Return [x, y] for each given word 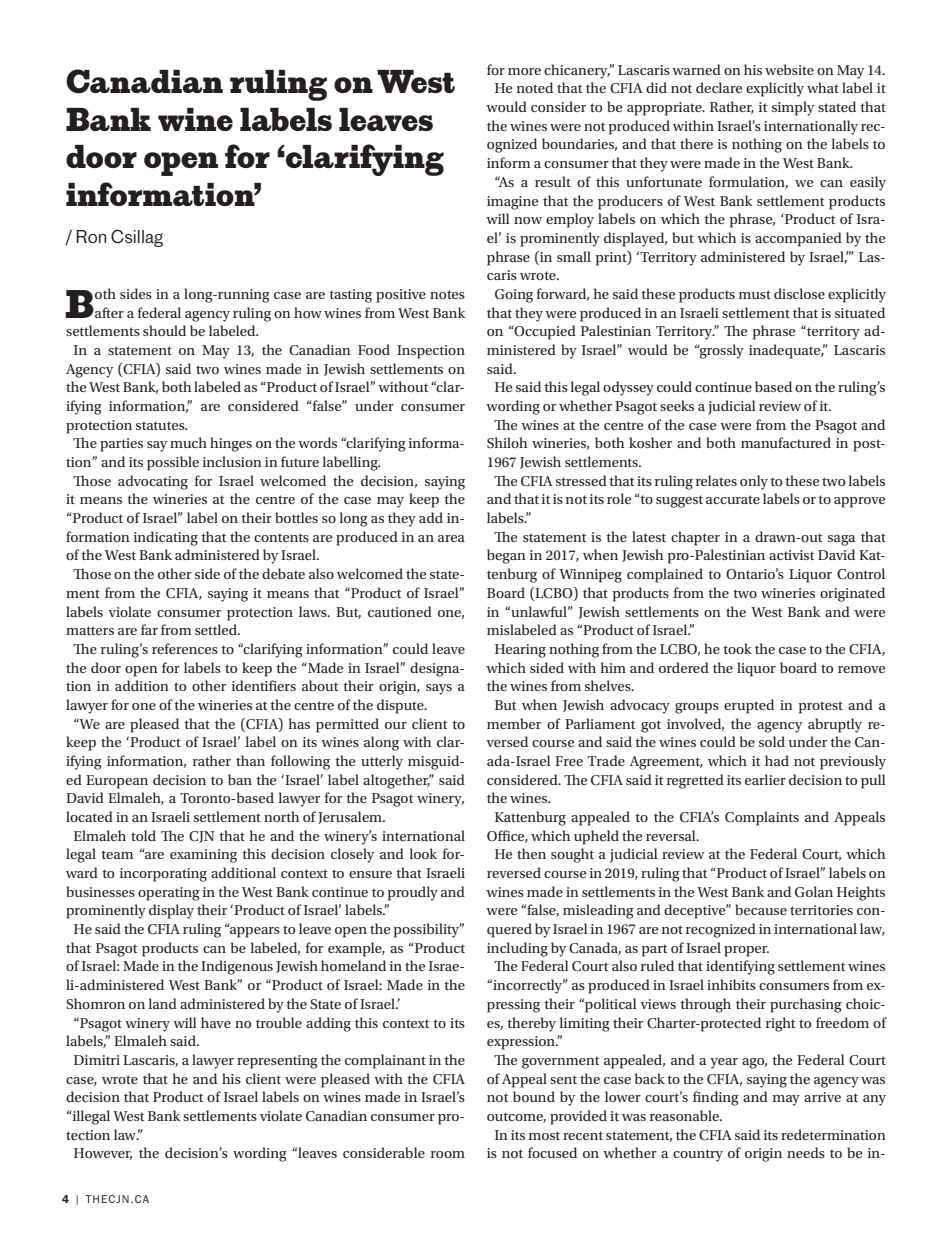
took [737, 648]
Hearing [520, 651]
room [448, 1154]
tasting [350, 296]
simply [793, 108]
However [103, 1154]
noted [535, 87]
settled [217, 629]
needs [806, 1152]
